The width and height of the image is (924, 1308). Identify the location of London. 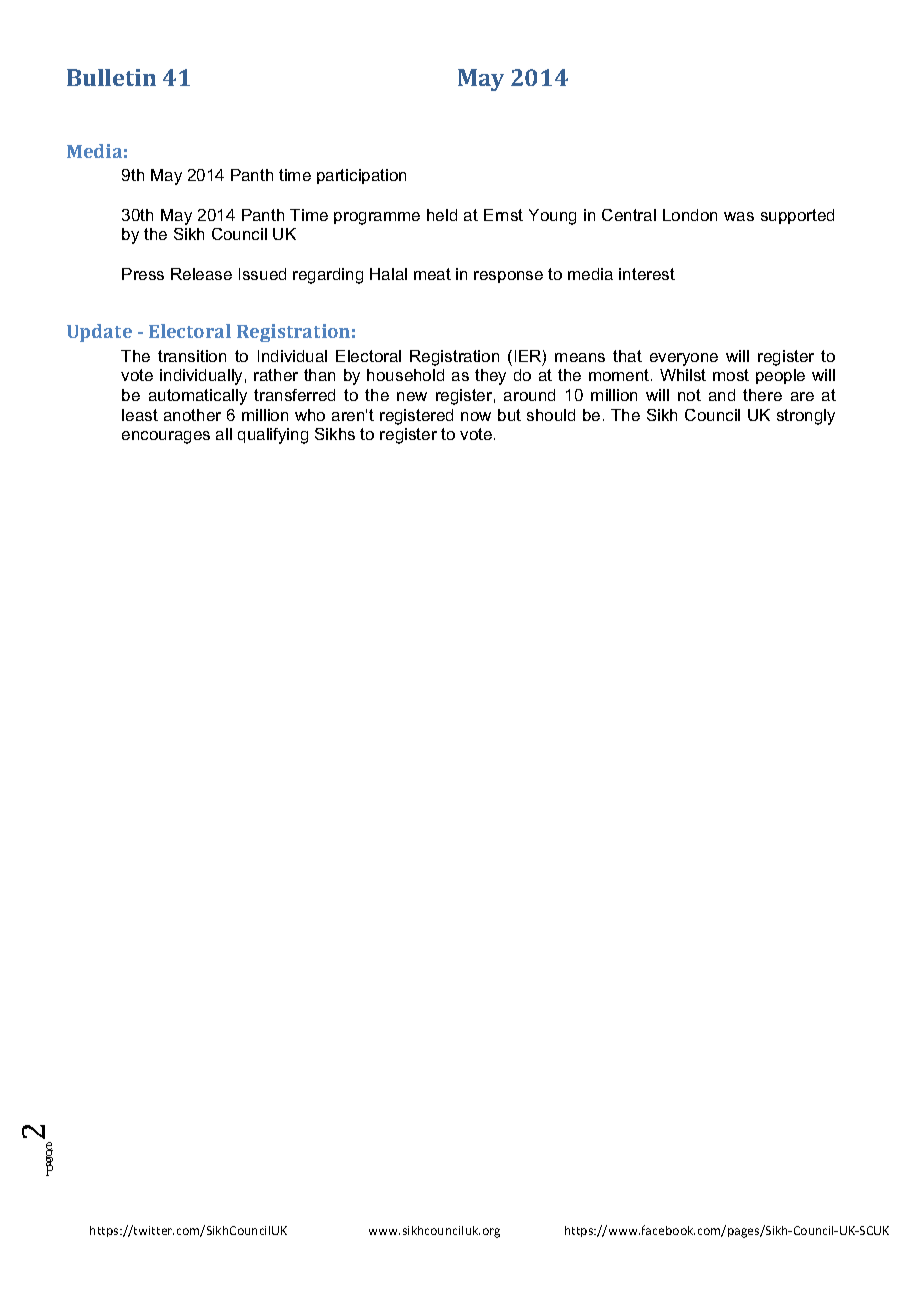
(690, 215).
